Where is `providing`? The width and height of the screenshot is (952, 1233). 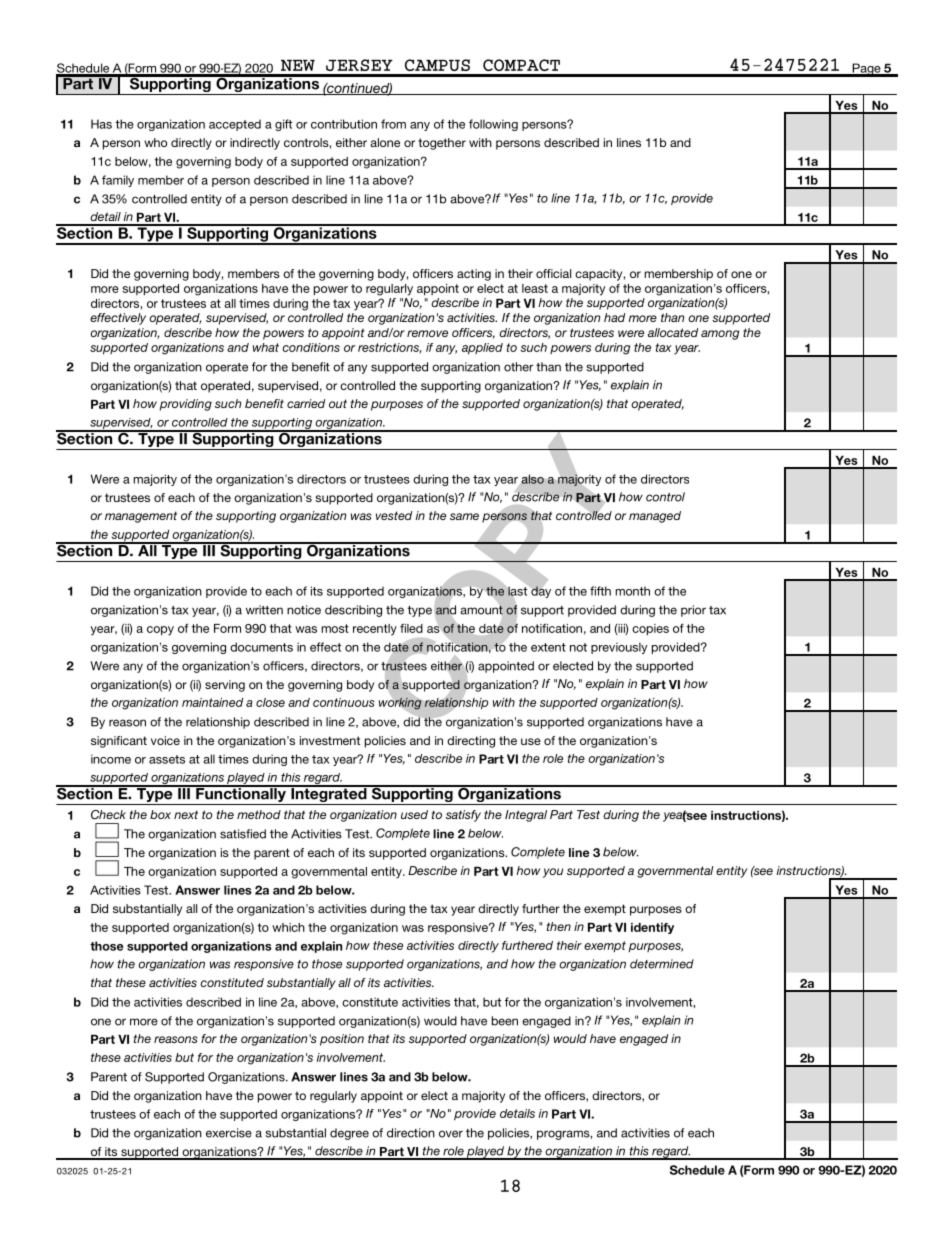
providing is located at coordinates (186, 405).
